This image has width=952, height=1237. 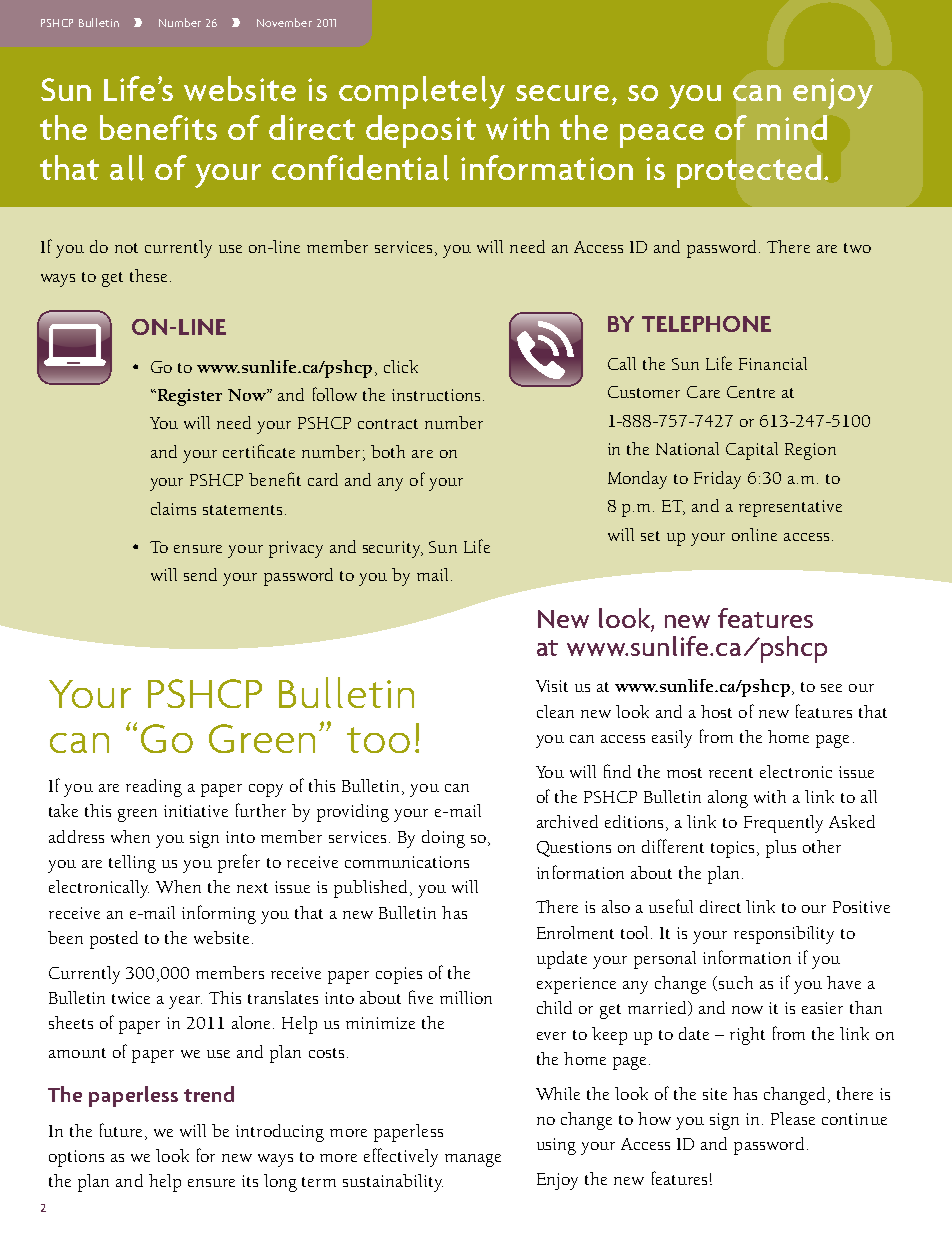 What do you see at coordinates (123, 1130) in the image?
I see `future` at bounding box center [123, 1130].
